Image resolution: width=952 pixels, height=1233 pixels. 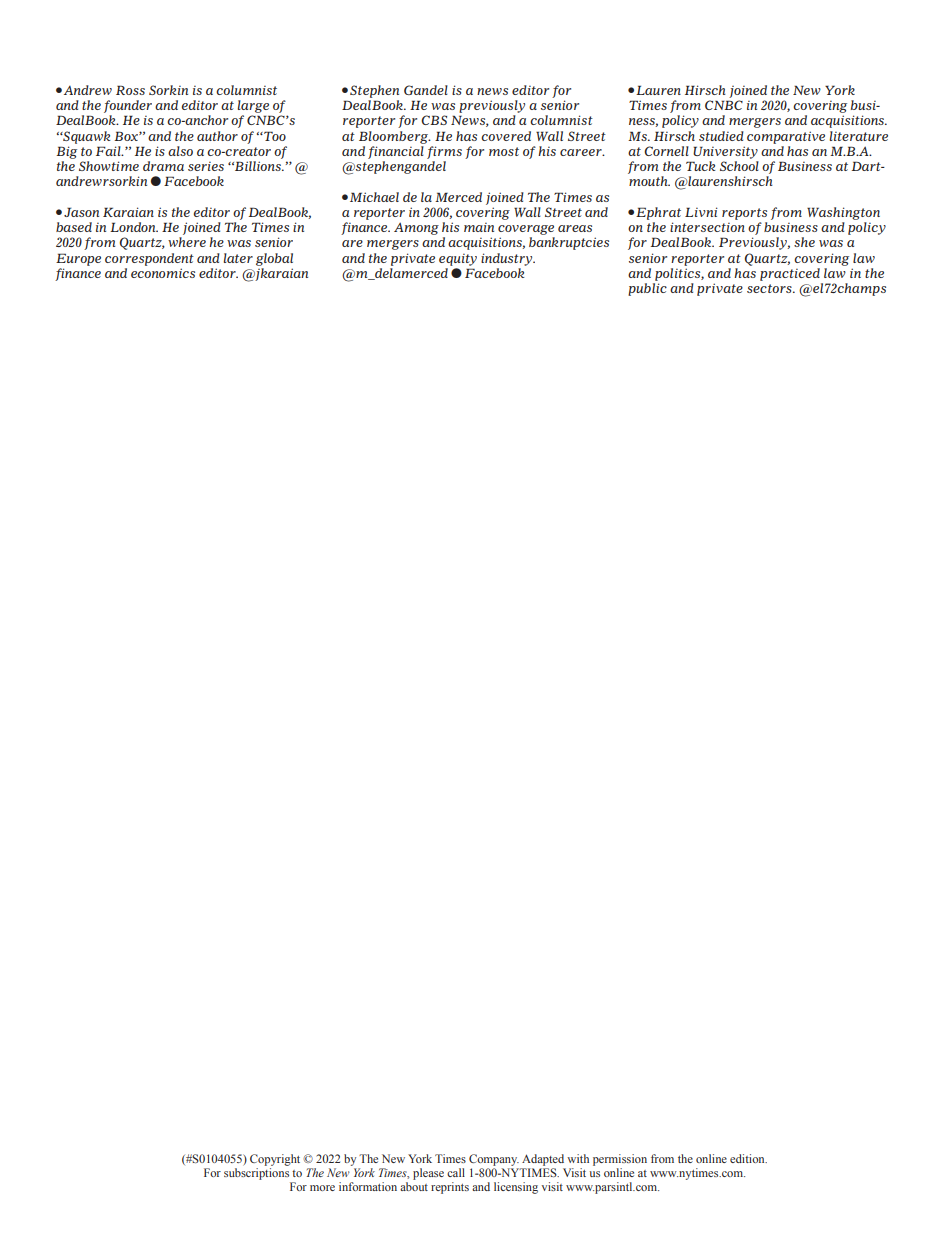 I want to click on founder, so click(x=128, y=106).
